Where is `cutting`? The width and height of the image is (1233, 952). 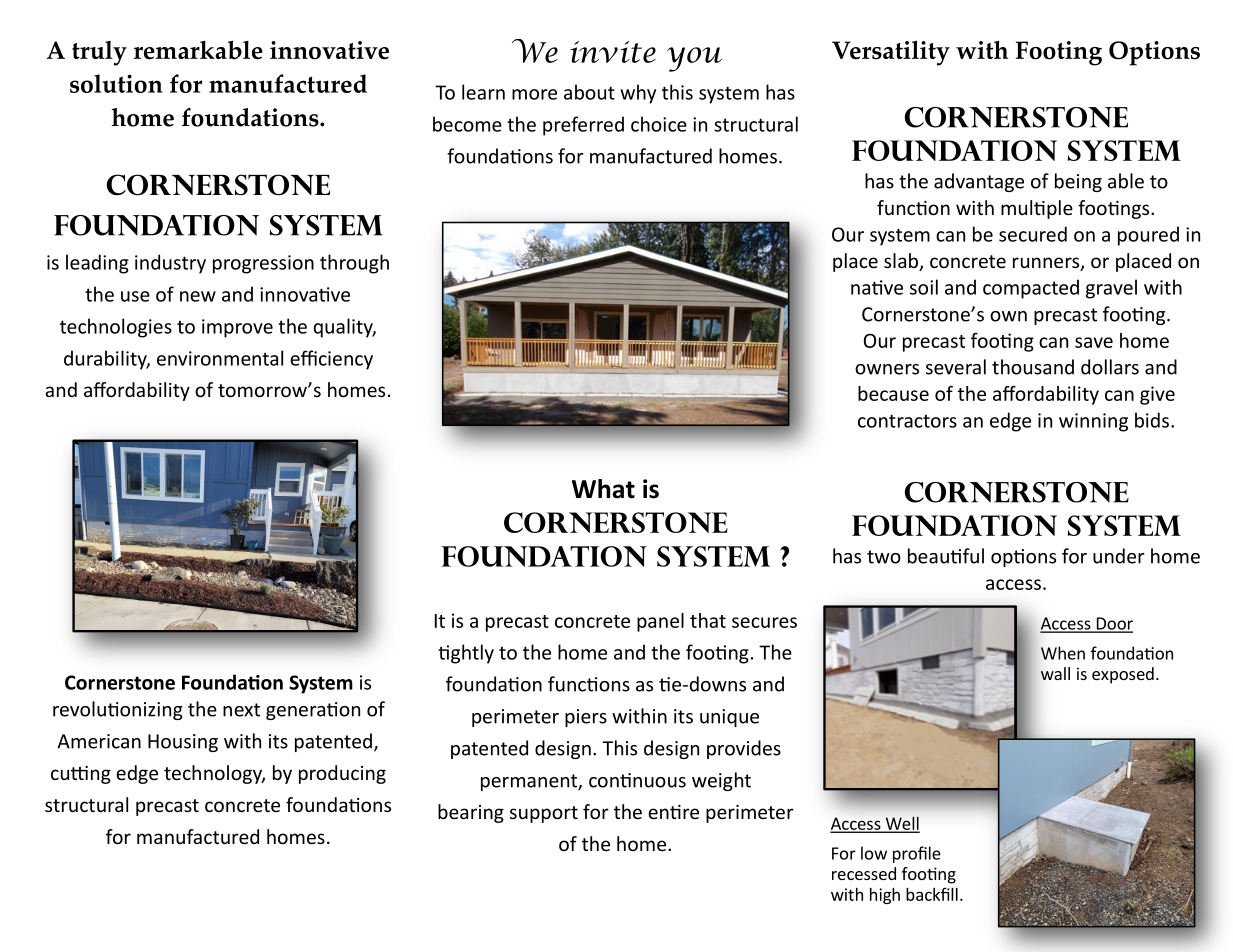
cutting is located at coordinates (81, 775).
